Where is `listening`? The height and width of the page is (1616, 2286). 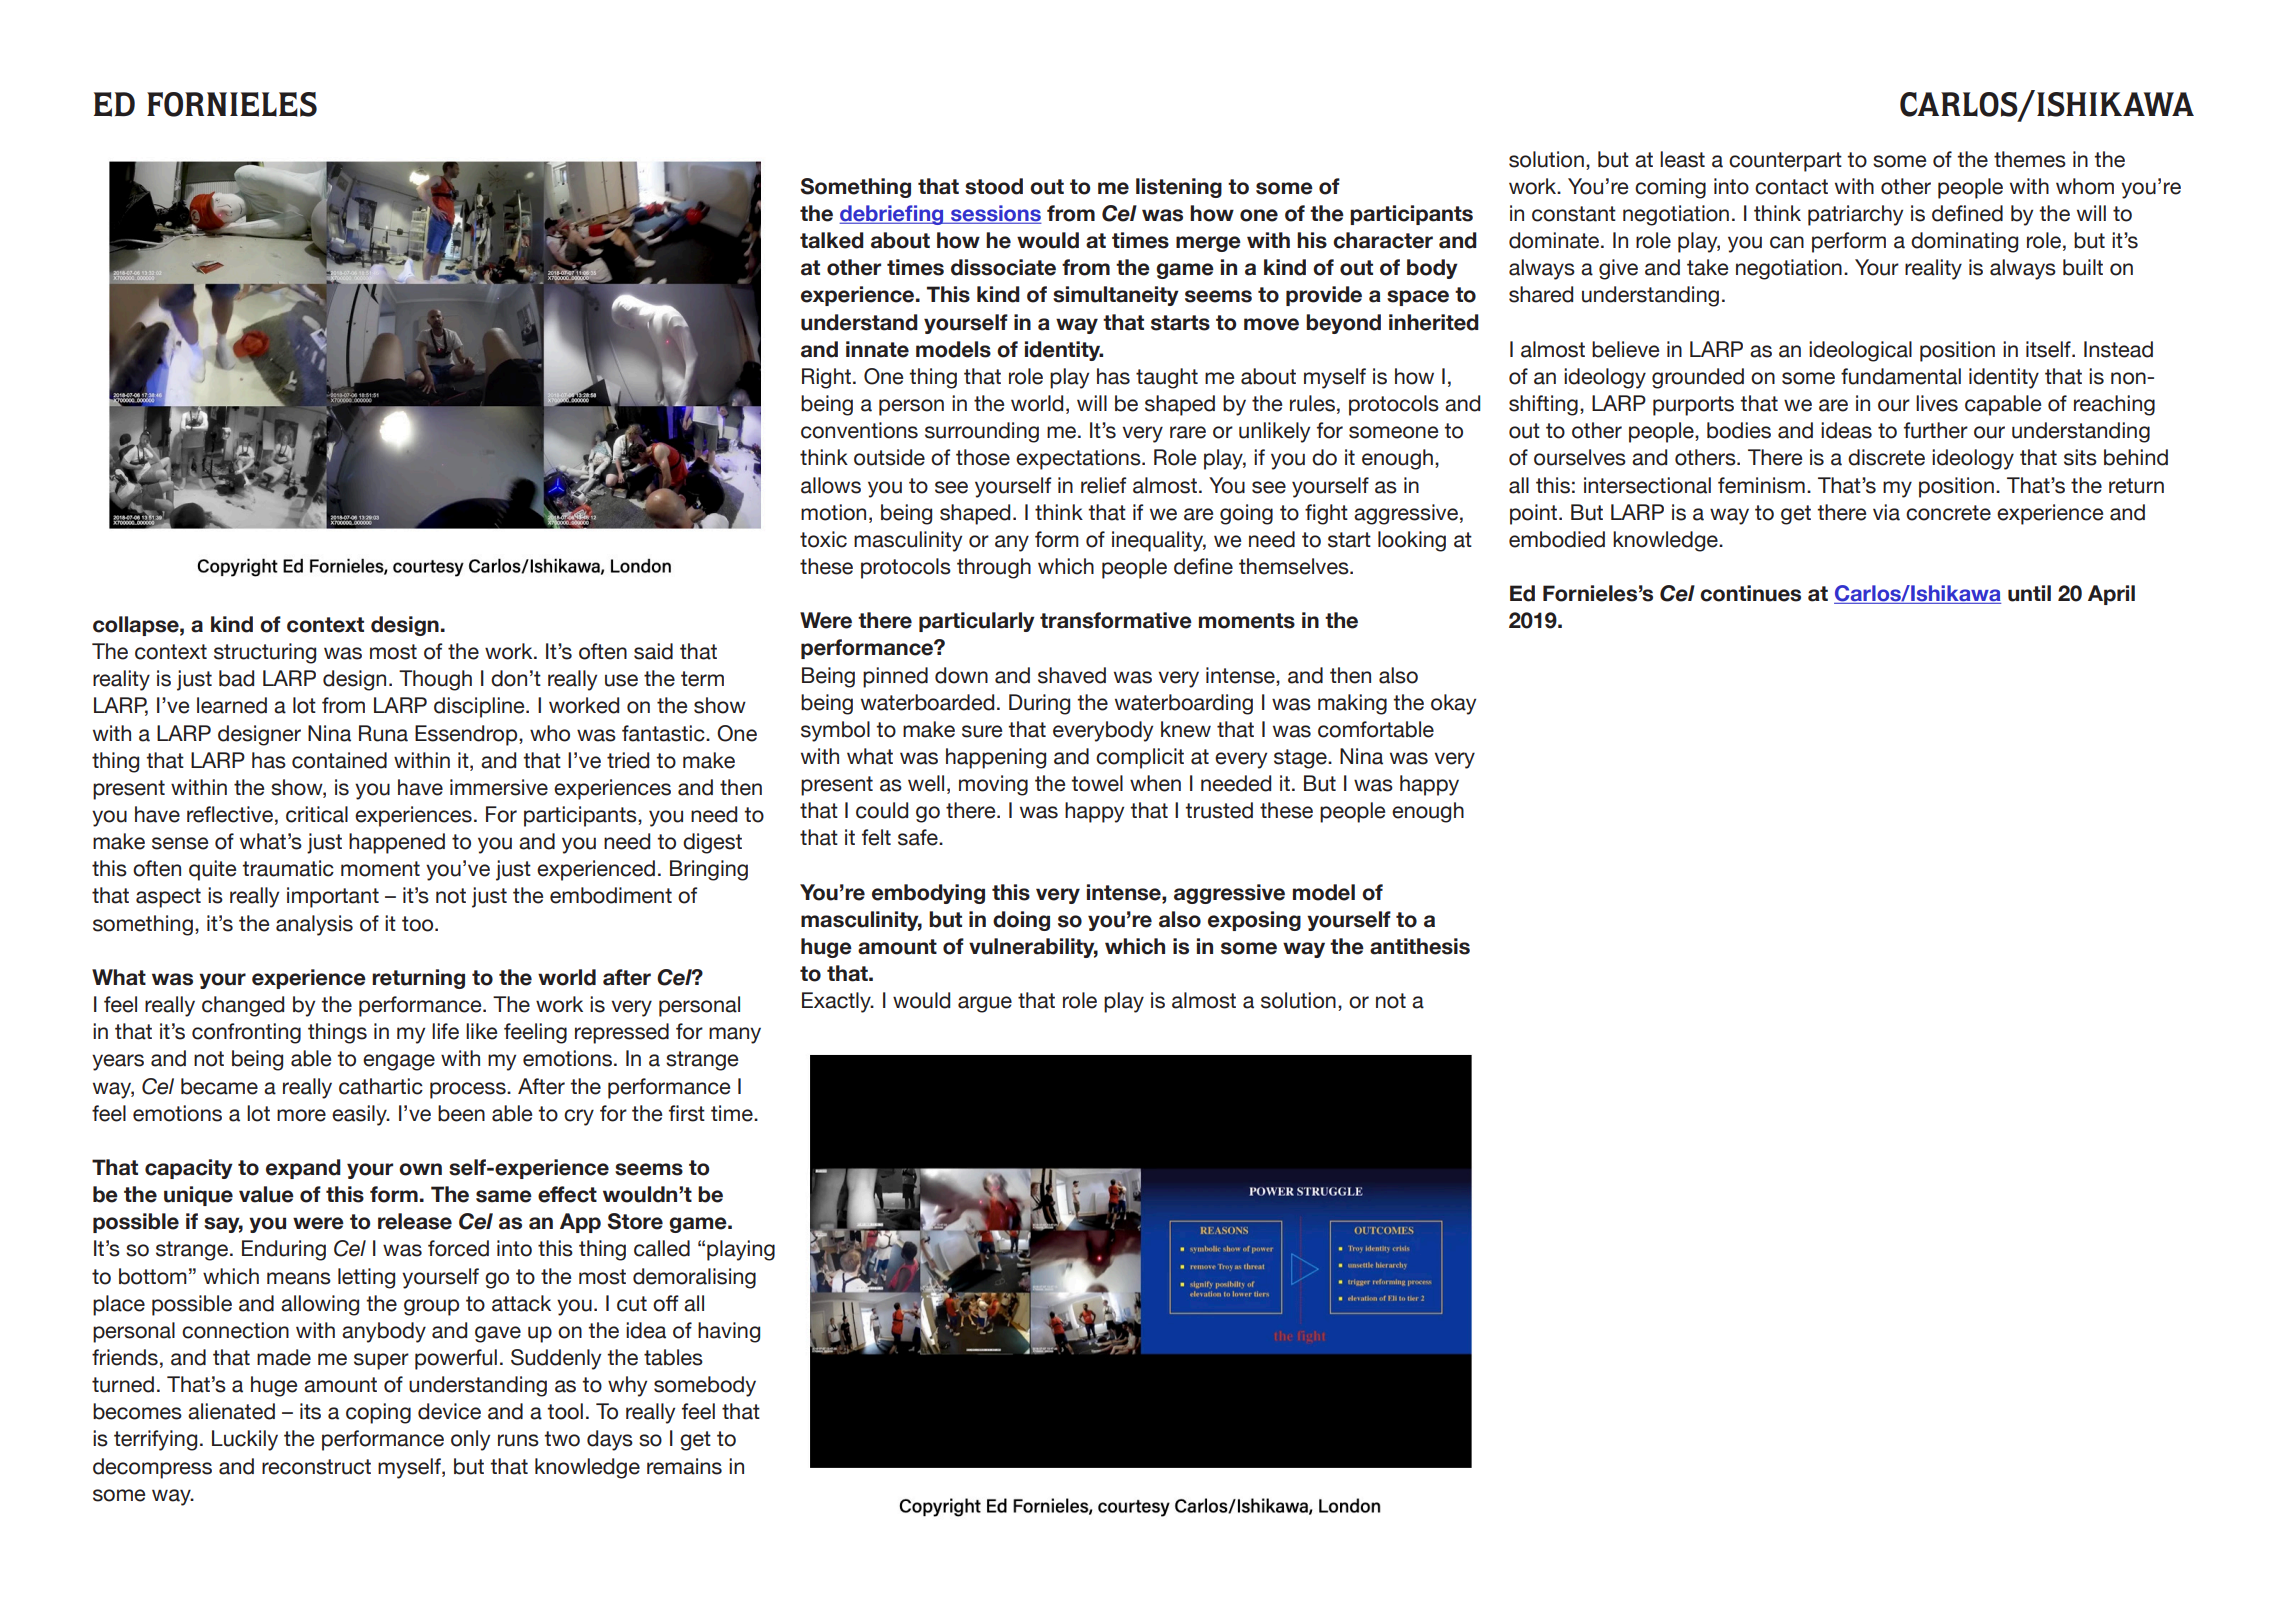
listening is located at coordinates (1179, 188).
